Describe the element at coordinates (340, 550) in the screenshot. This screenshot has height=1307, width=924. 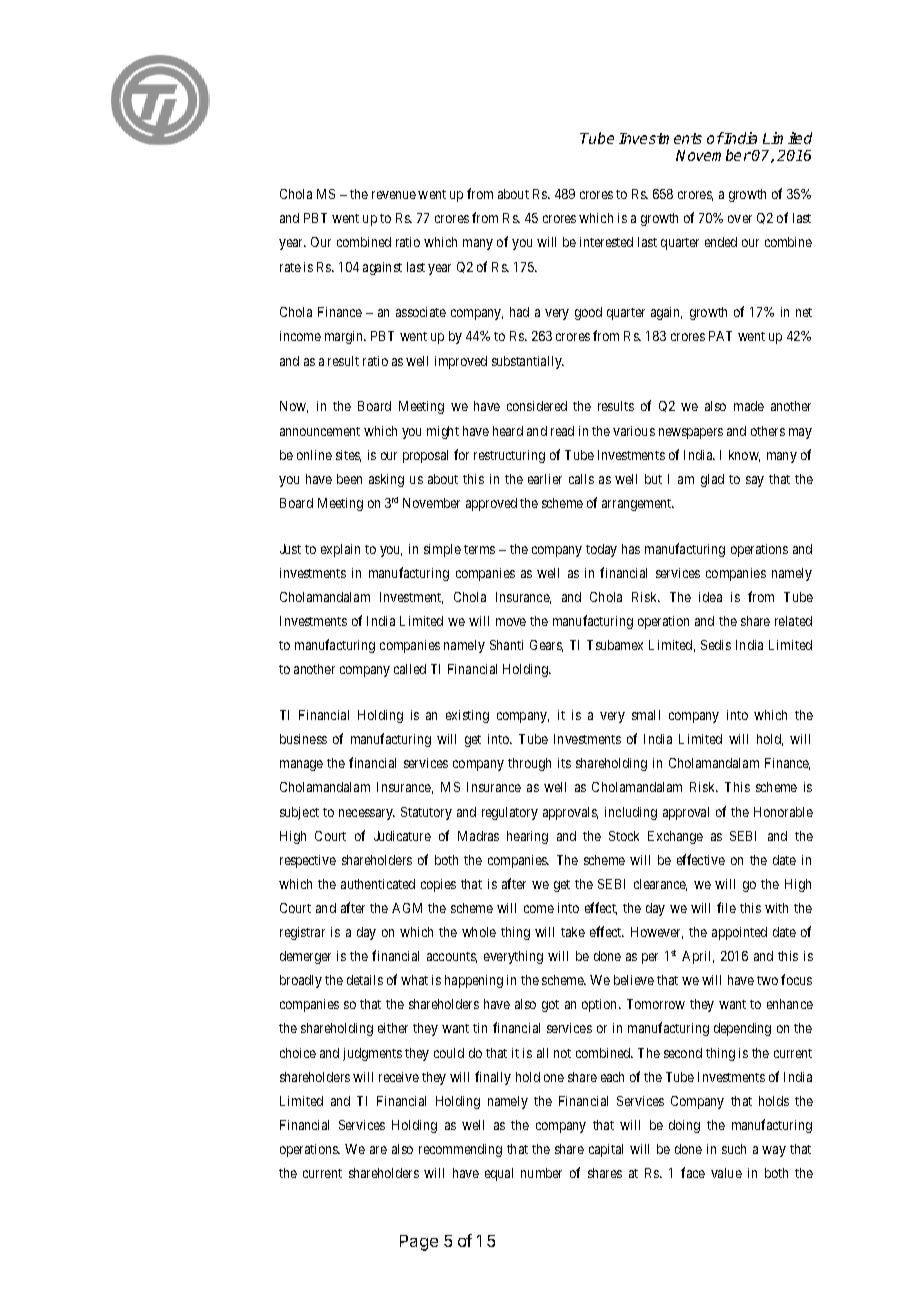
I see `explain` at that location.
